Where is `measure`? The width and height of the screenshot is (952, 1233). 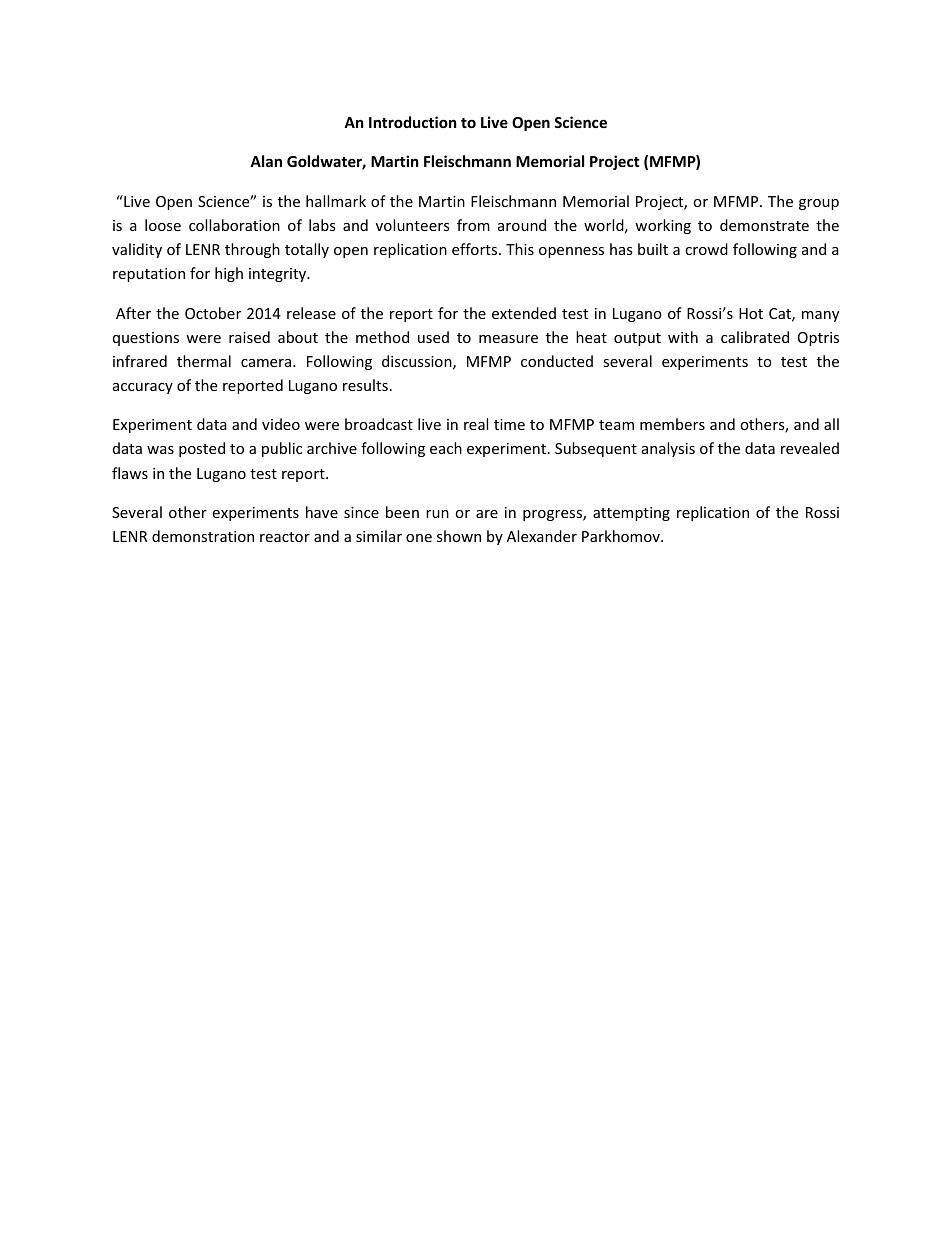
measure is located at coordinates (508, 339).
